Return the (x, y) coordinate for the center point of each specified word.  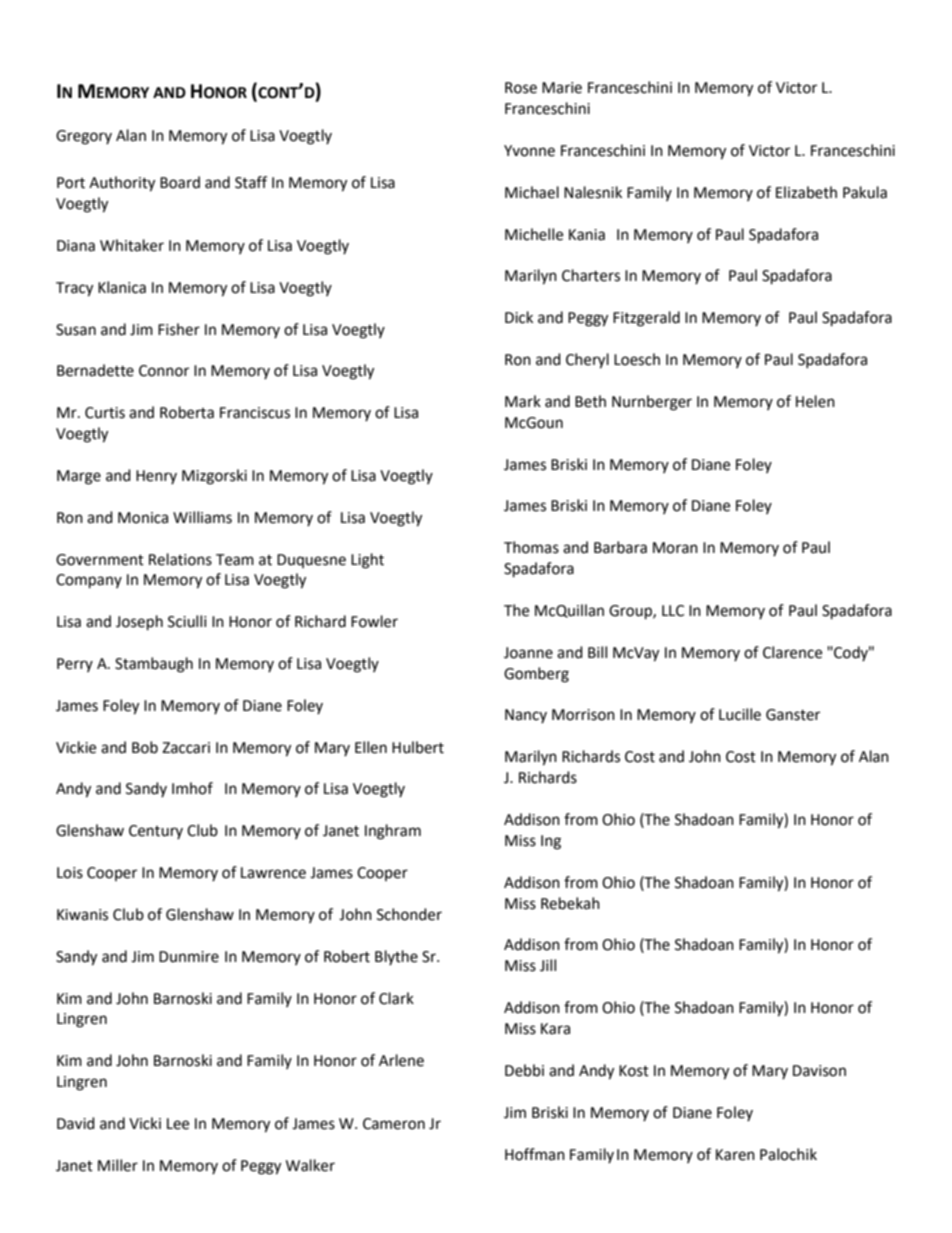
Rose (521, 88)
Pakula (865, 192)
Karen (735, 1155)
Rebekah (570, 903)
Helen (815, 401)
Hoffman (535, 1154)
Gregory (84, 137)
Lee (178, 1124)
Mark (523, 401)
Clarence (792, 652)
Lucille (740, 714)
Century (156, 832)
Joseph (139, 623)
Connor (164, 371)
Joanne (528, 653)
